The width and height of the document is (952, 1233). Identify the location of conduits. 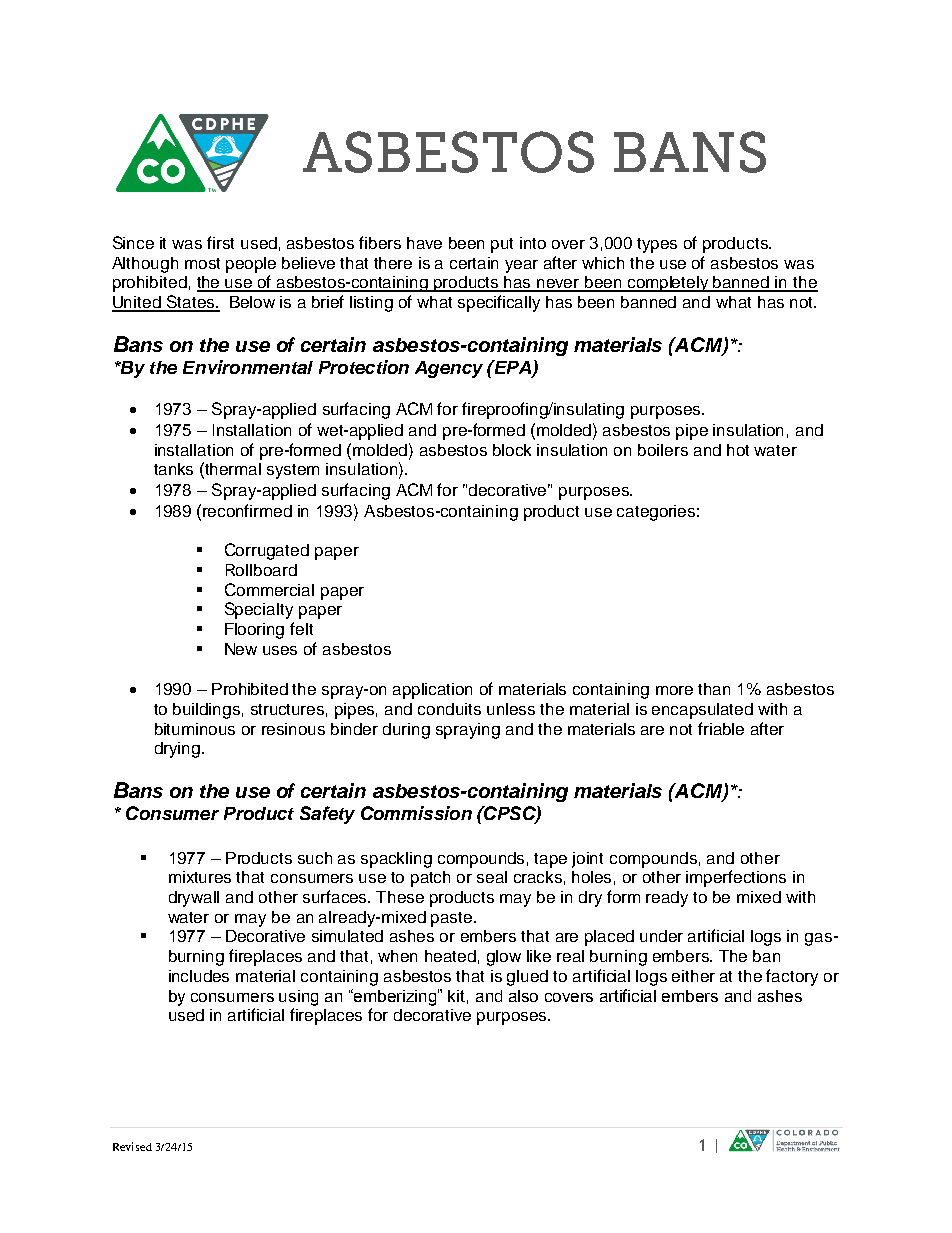
(449, 709).
